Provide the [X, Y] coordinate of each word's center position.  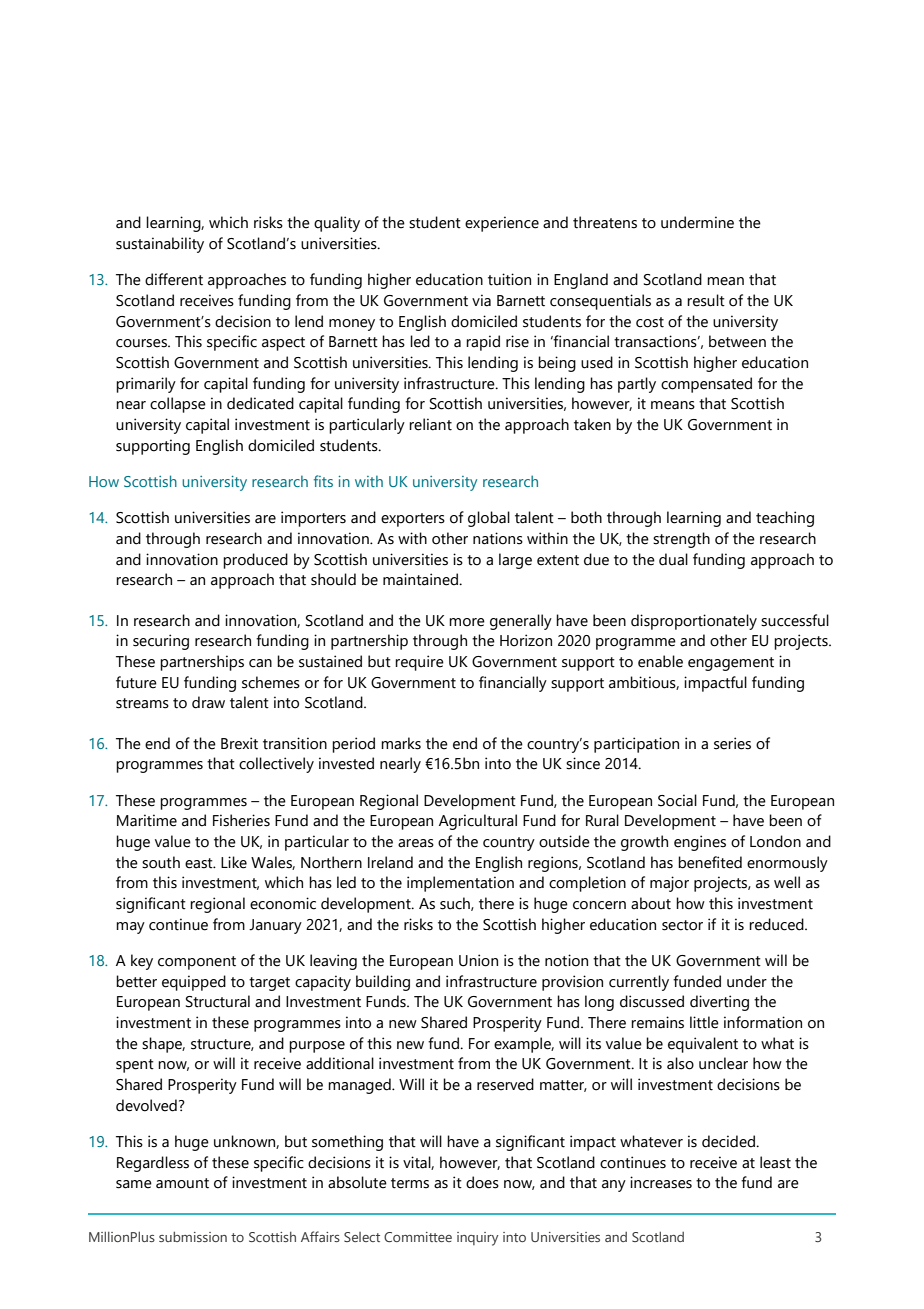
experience [502, 224]
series [732, 743]
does [482, 1182]
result [706, 300]
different [174, 279]
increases [661, 1182]
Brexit [239, 743]
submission [193, 1237]
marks [401, 743]
